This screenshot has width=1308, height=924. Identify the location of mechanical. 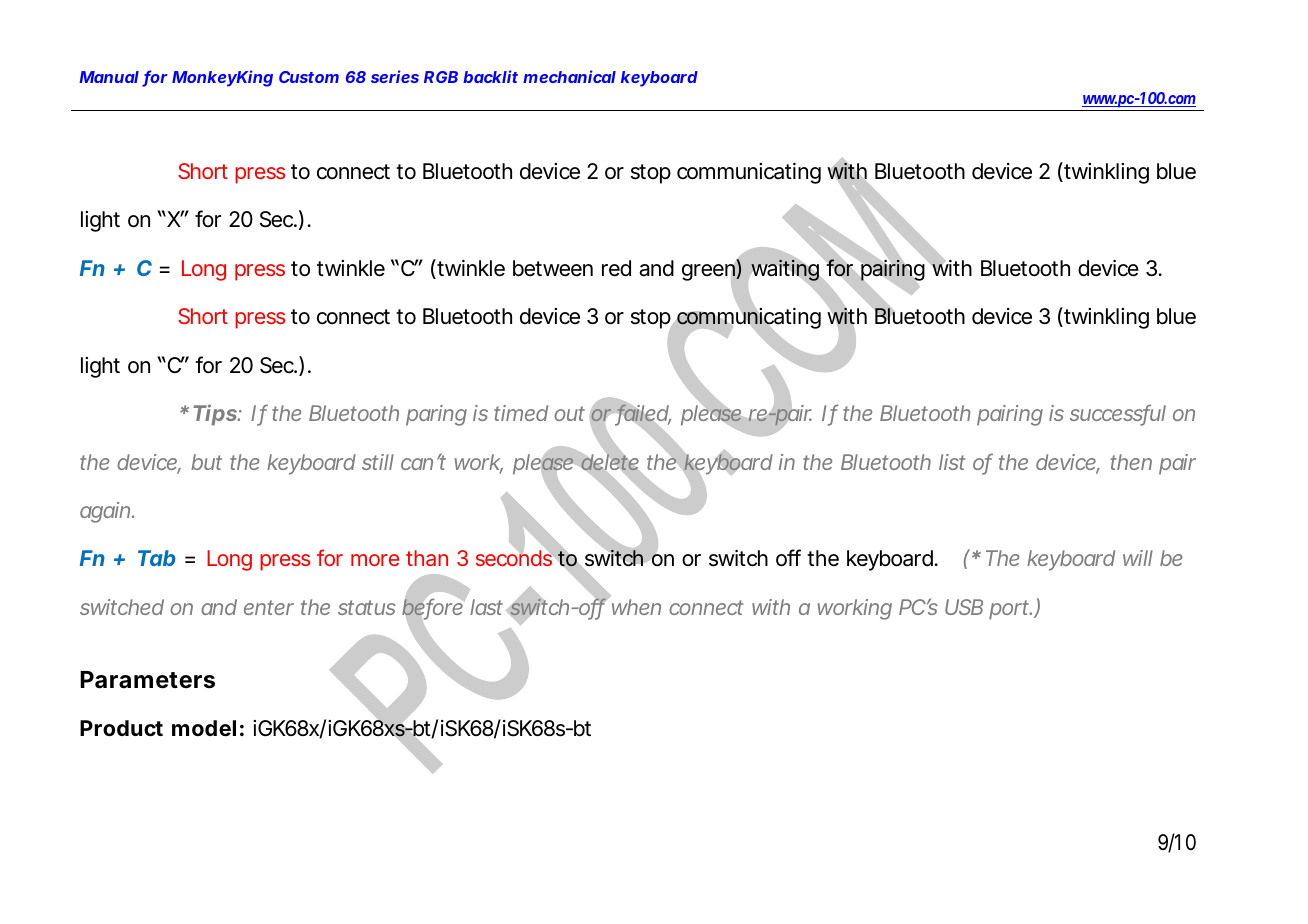
(569, 76).
